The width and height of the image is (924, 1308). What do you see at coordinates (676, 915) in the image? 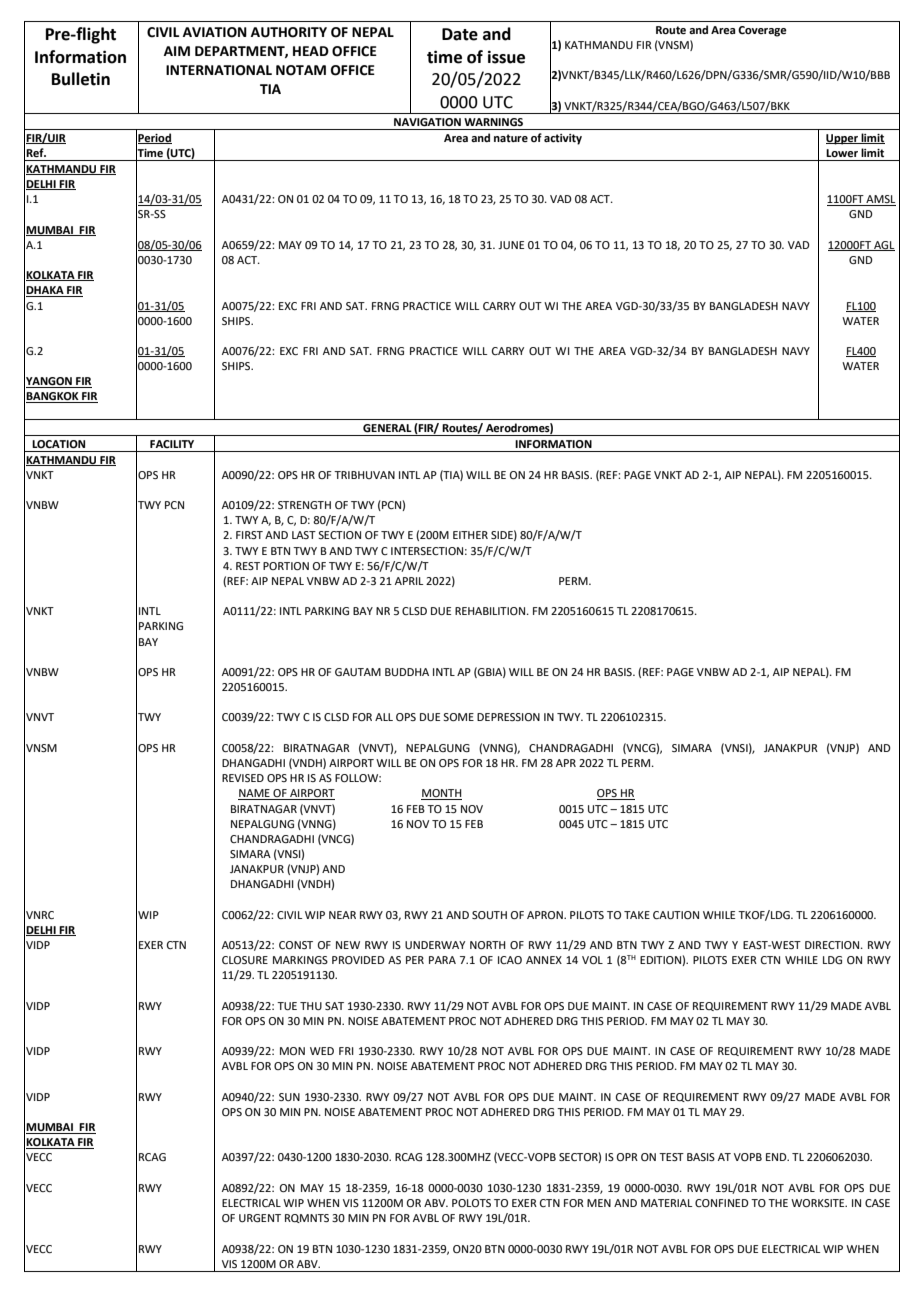
I see `CAUTION` at bounding box center [676, 915].
